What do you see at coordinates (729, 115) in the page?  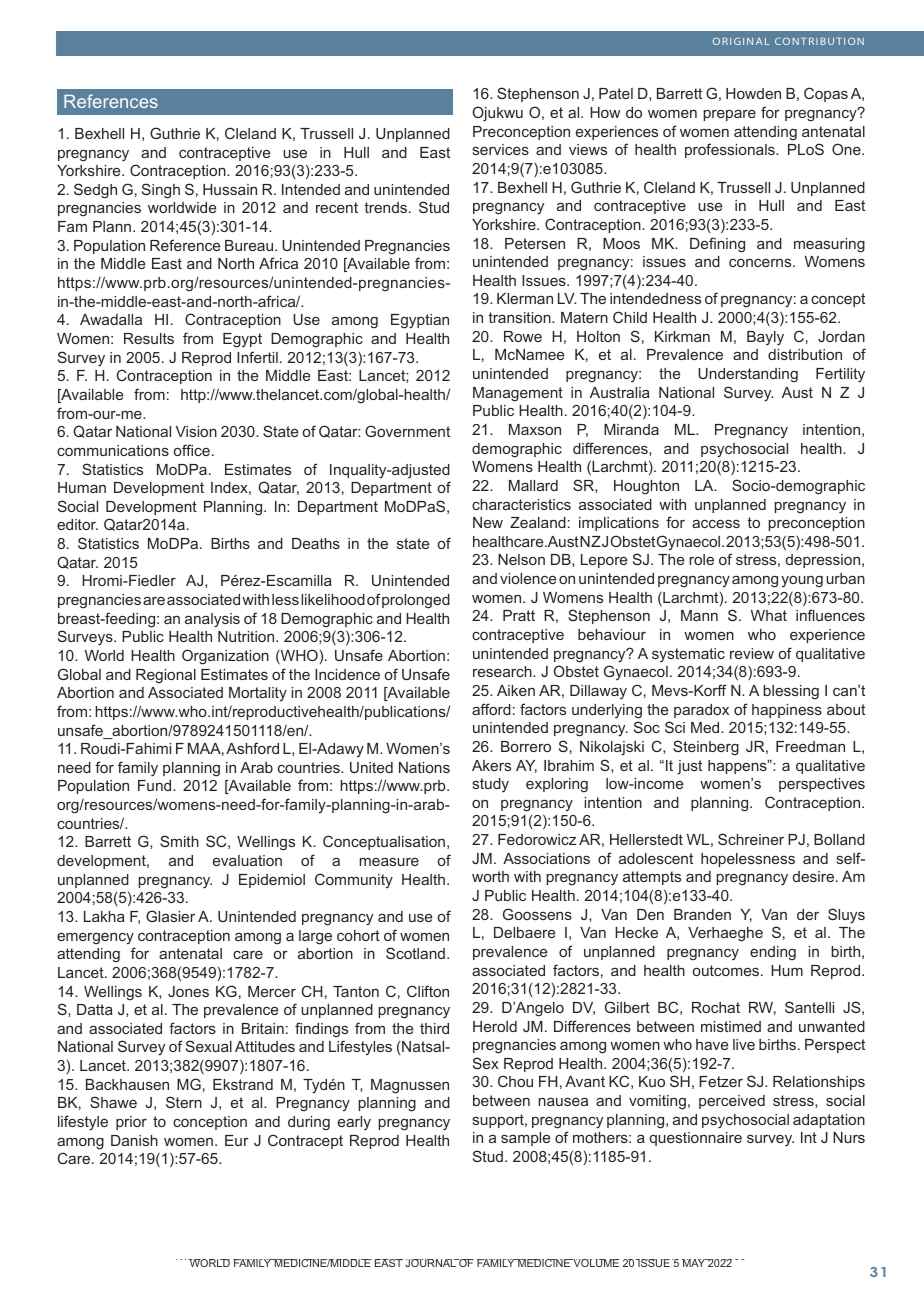 I see `prepare` at bounding box center [729, 115].
